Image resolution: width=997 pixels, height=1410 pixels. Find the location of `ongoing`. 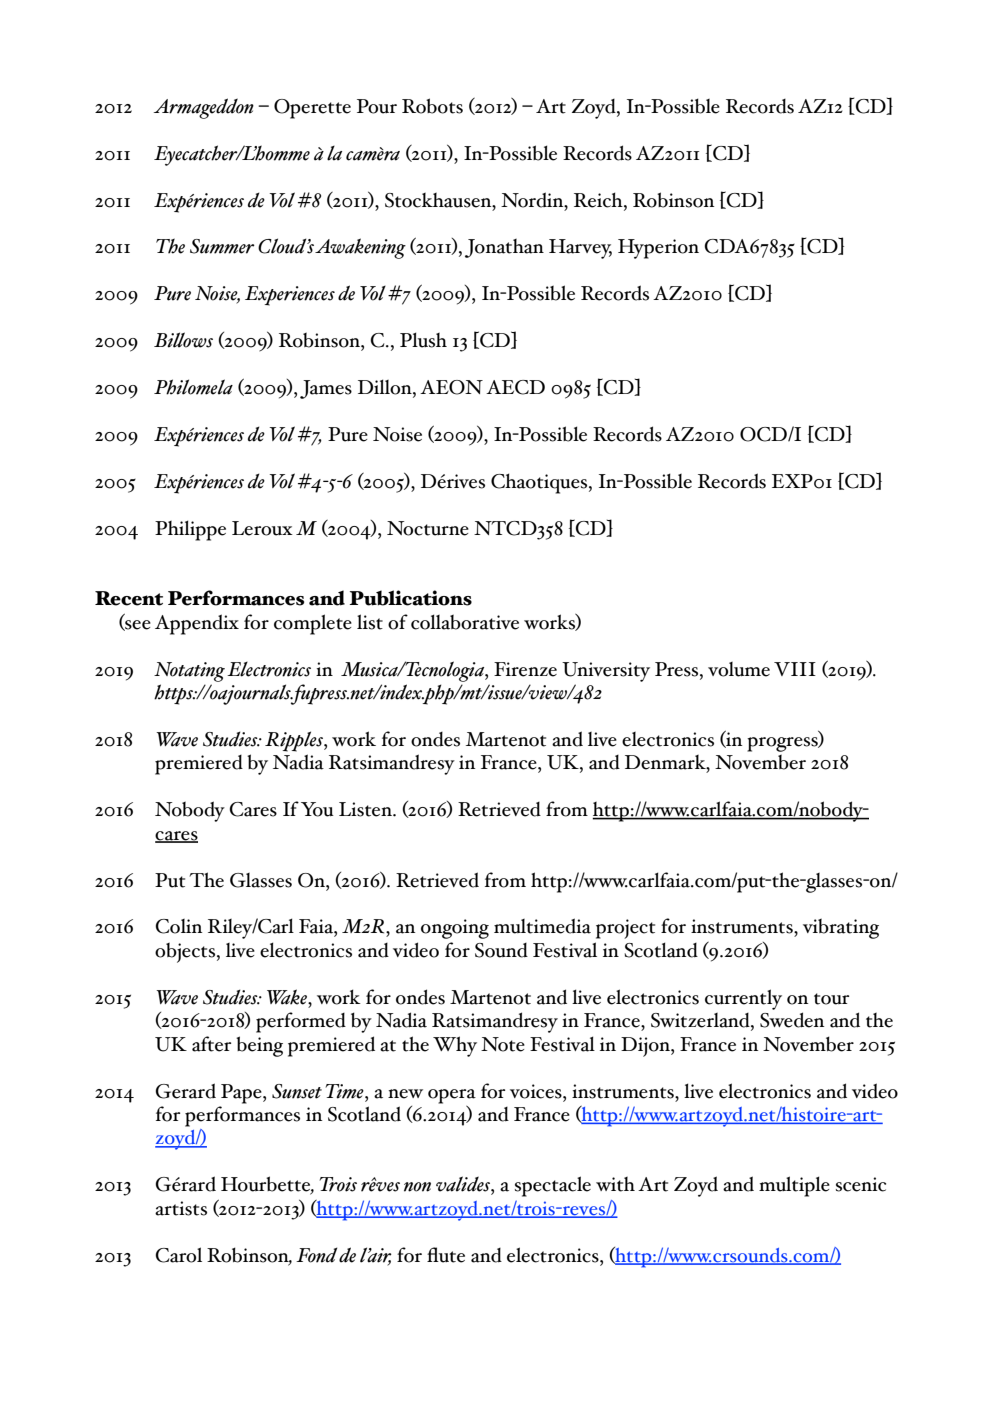

ongoing is located at coordinates (455, 929).
